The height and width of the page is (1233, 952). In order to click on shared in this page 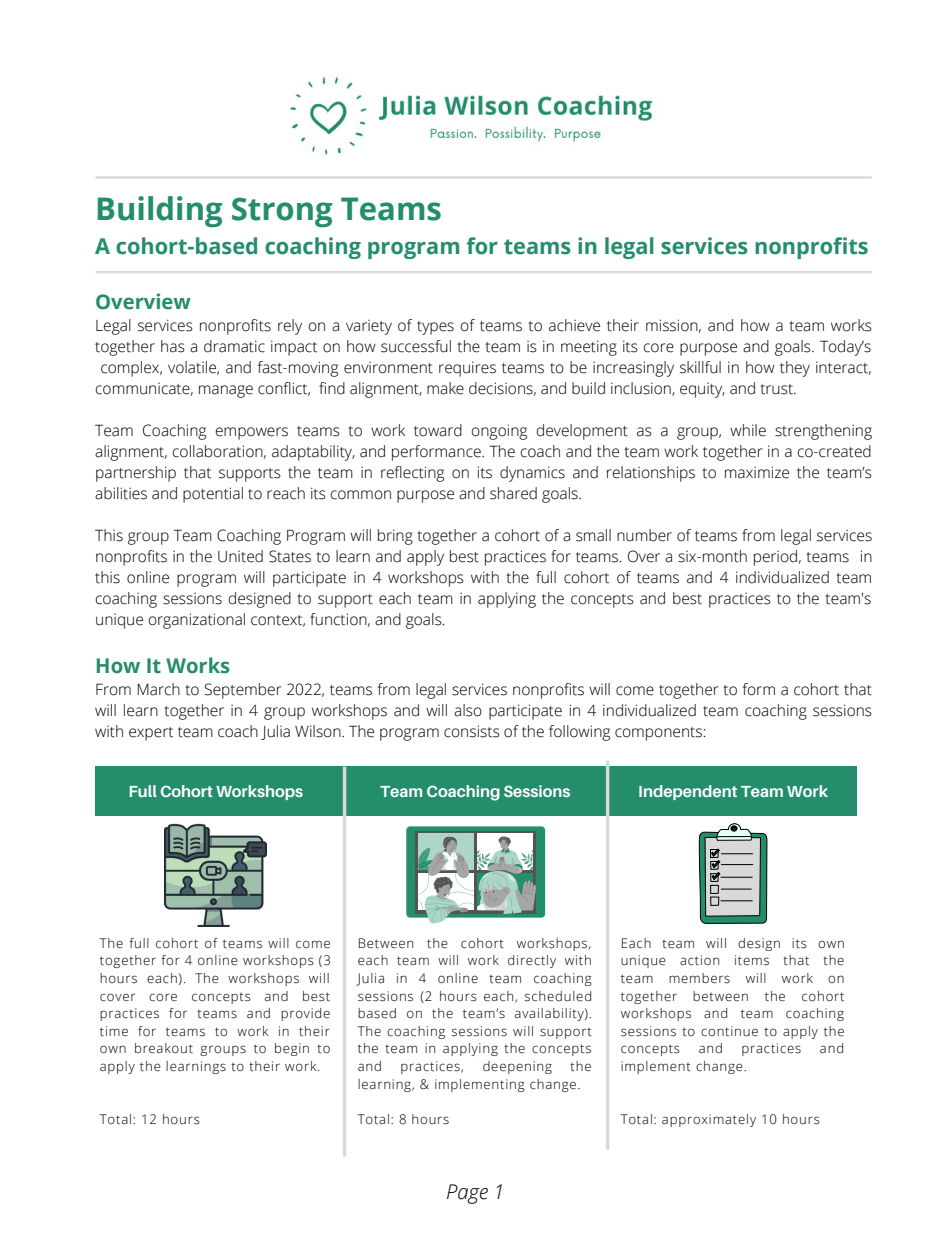, I will do `click(513, 493)`.
